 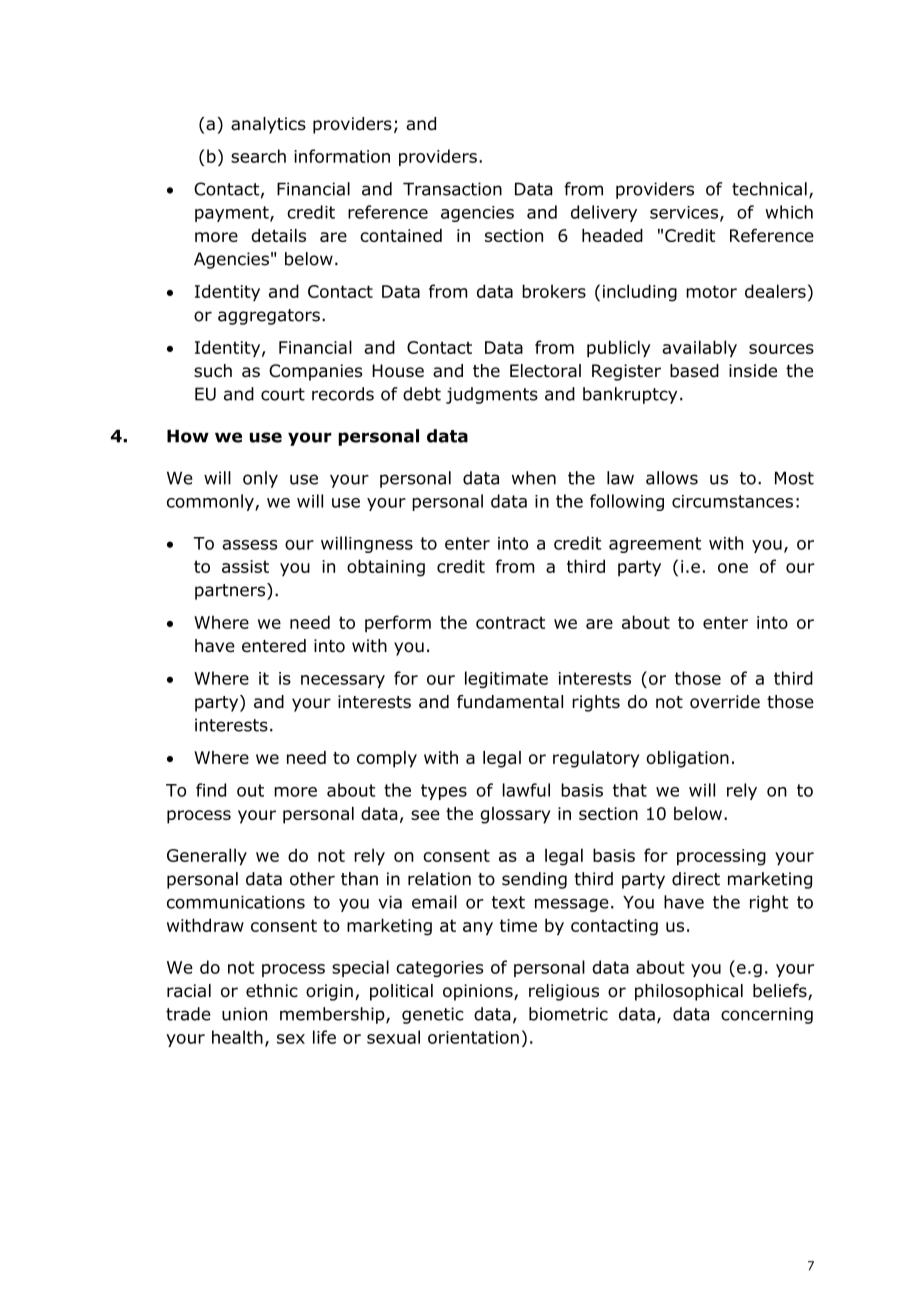 I want to click on search, so click(x=258, y=156).
